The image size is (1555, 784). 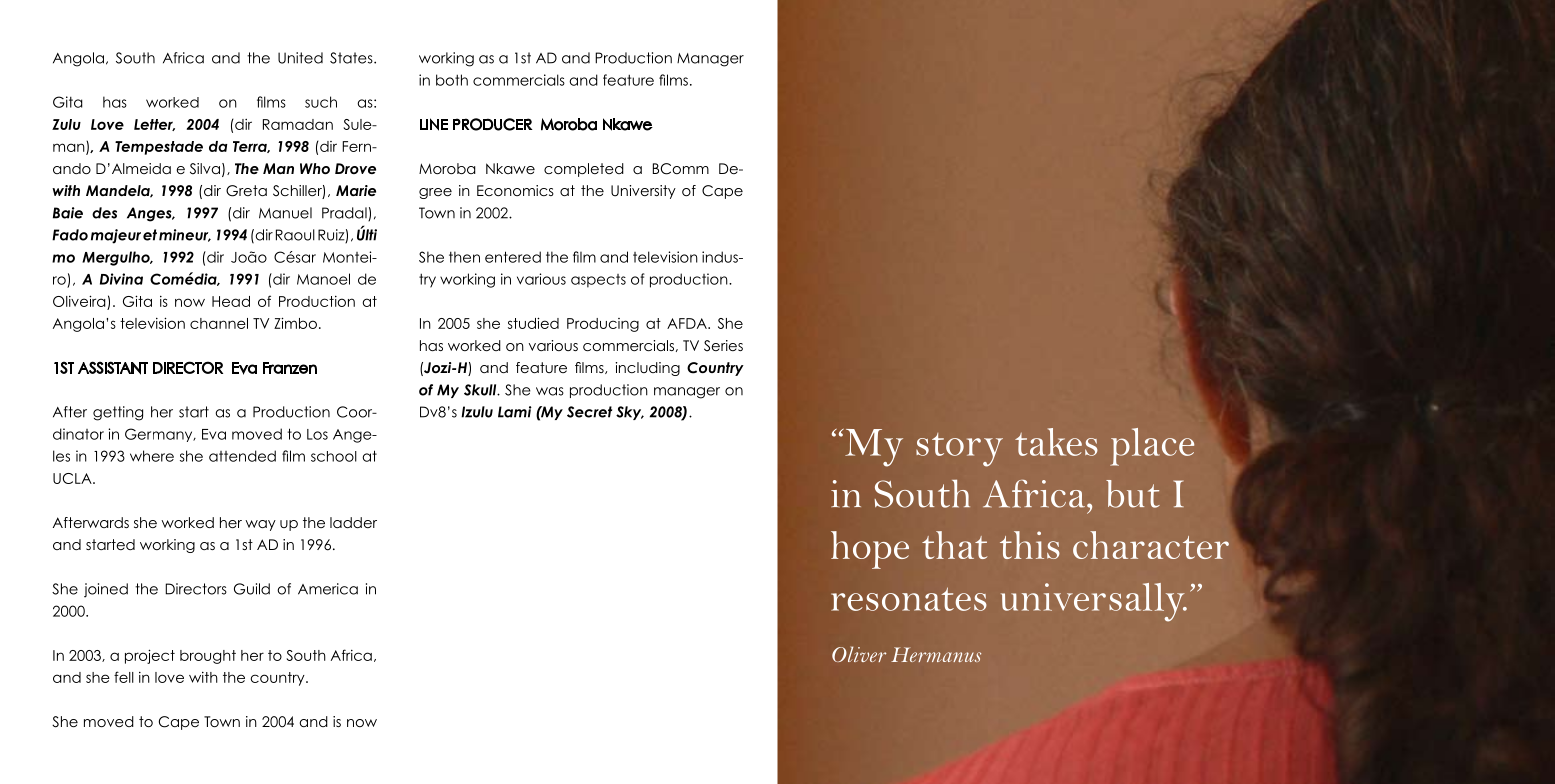 What do you see at coordinates (598, 281) in the image?
I see `aspects` at bounding box center [598, 281].
